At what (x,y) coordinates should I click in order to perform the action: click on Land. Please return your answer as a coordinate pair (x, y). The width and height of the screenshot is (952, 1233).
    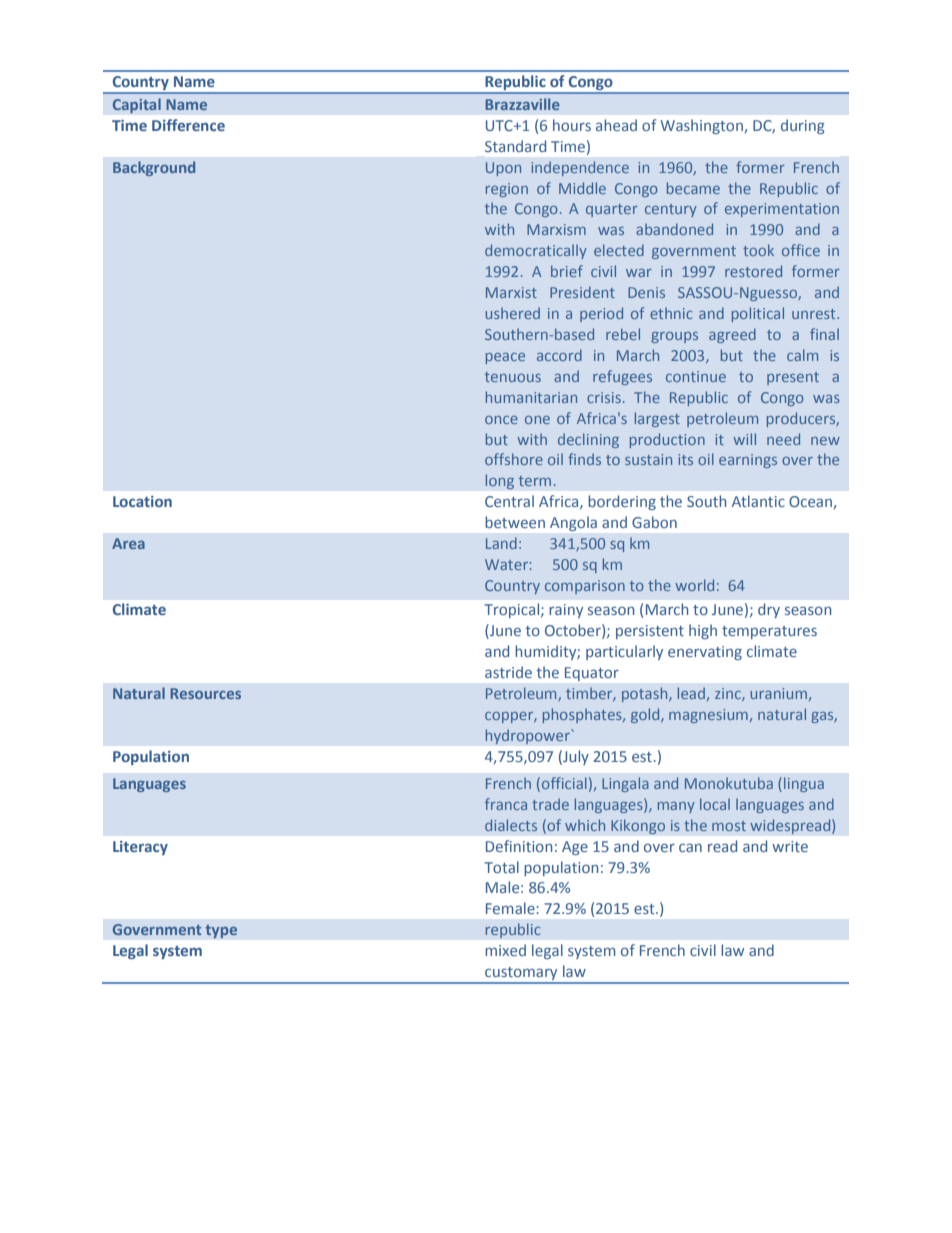
    Looking at the image, I should click on (501, 543).
